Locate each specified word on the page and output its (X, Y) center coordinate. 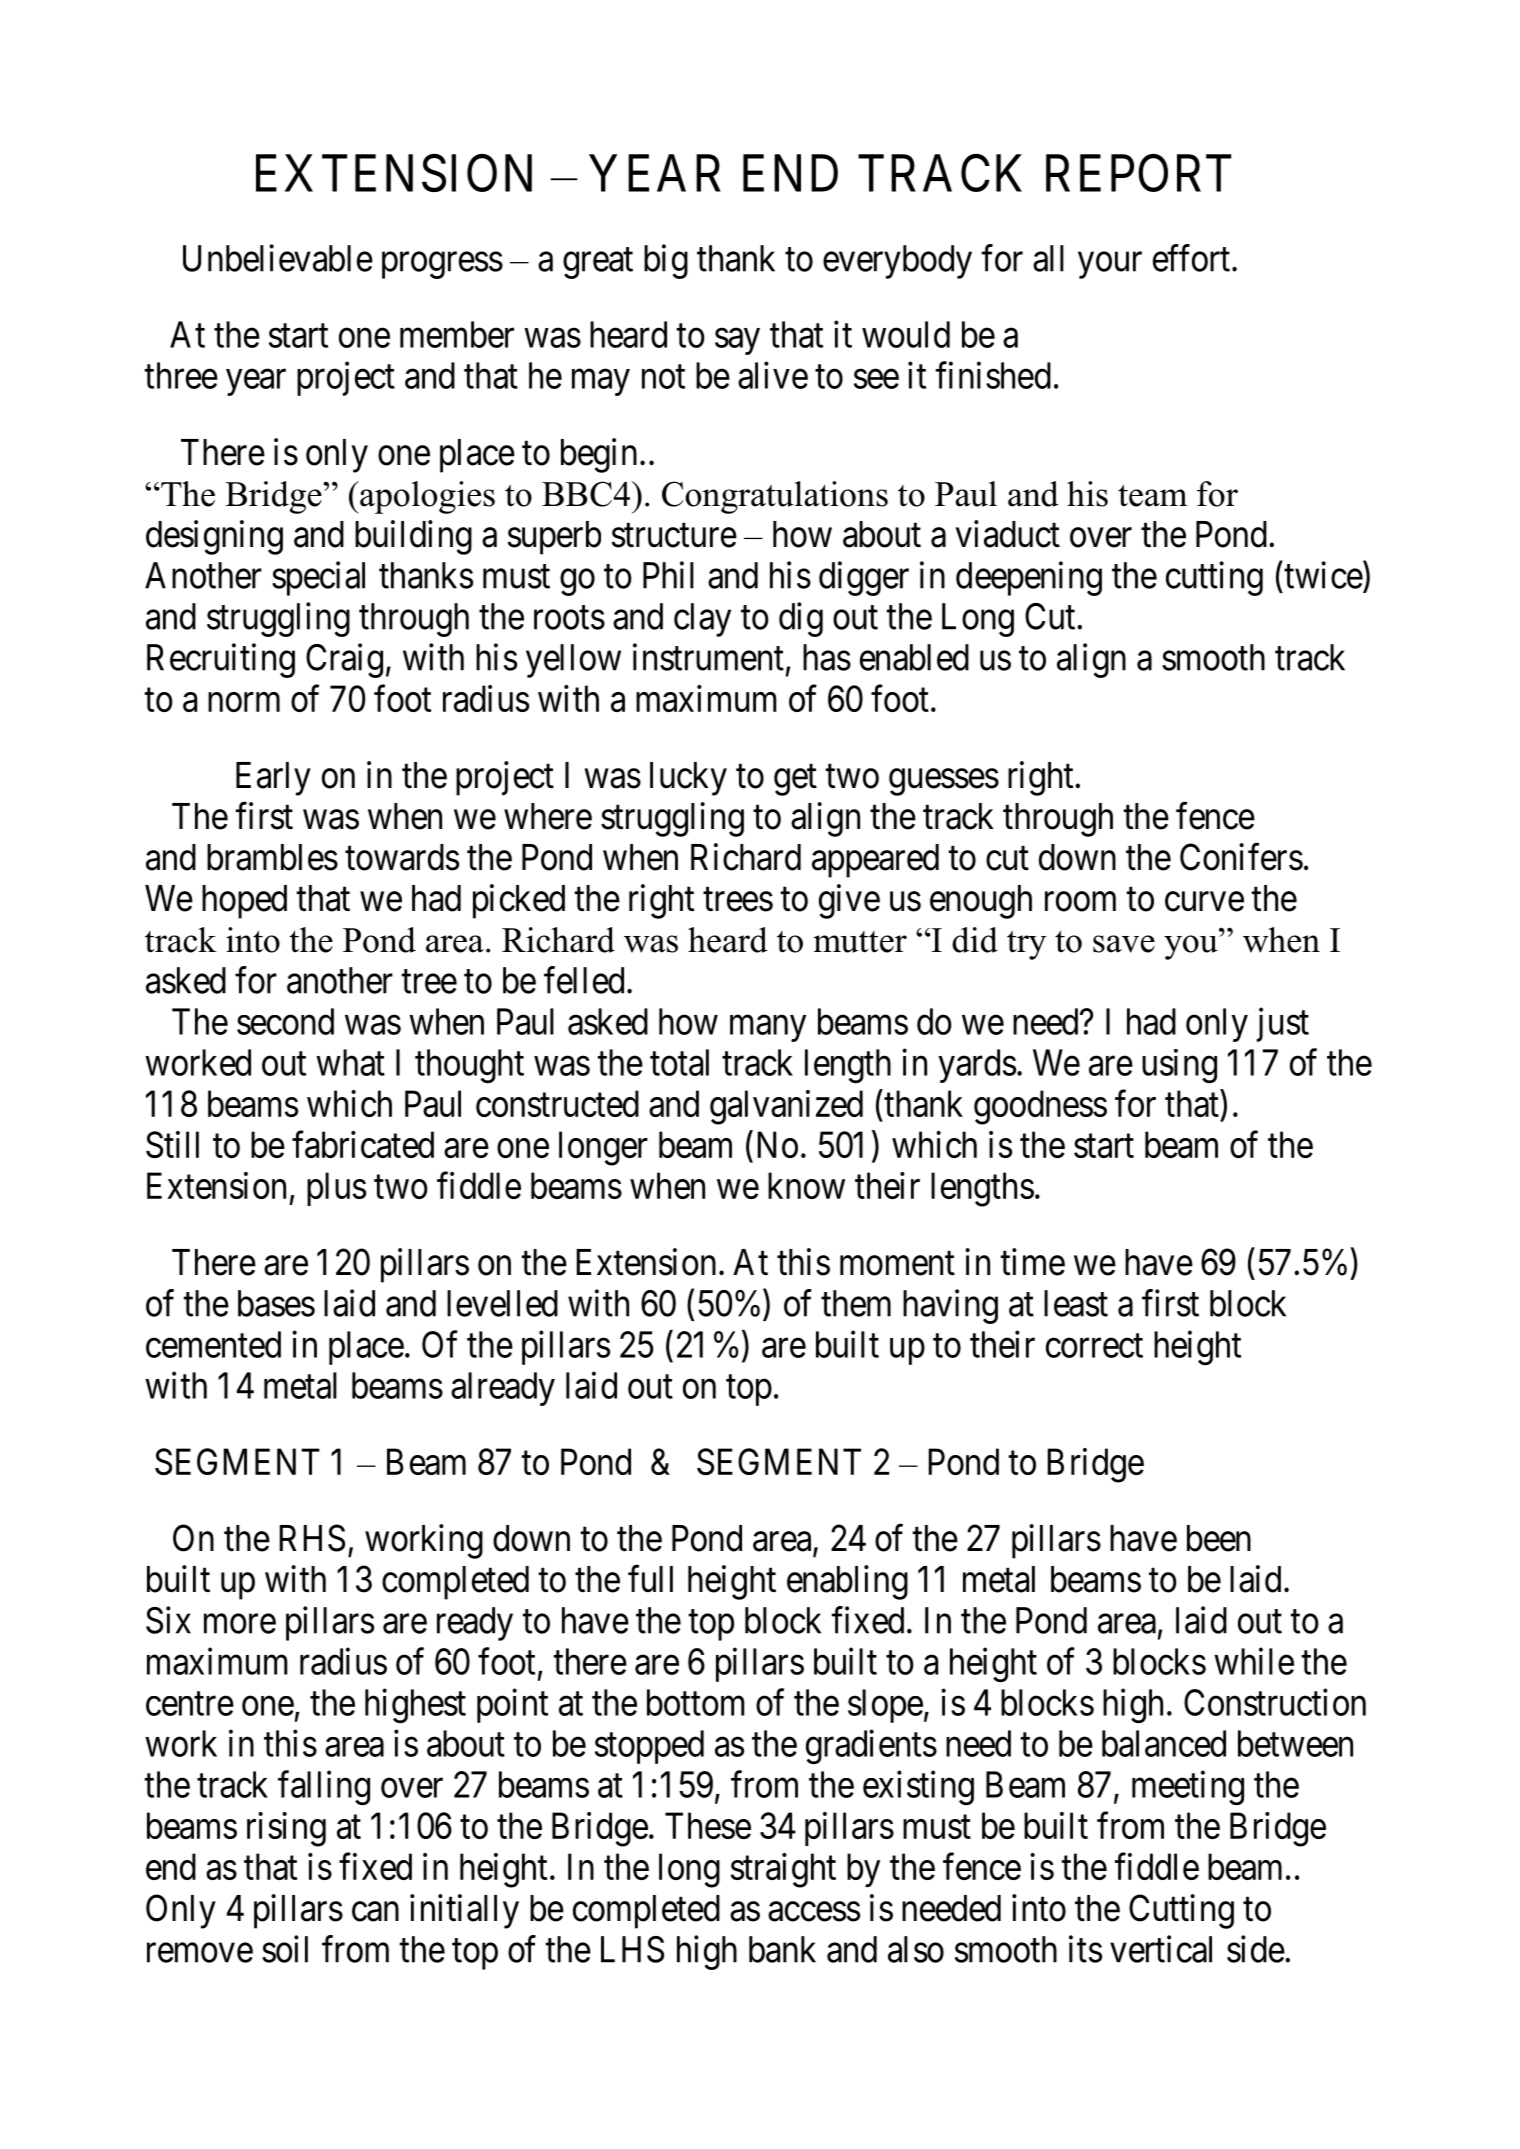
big (666, 261)
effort (1191, 258)
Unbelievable (278, 258)
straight (783, 1870)
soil (285, 1949)
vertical (1161, 1949)
